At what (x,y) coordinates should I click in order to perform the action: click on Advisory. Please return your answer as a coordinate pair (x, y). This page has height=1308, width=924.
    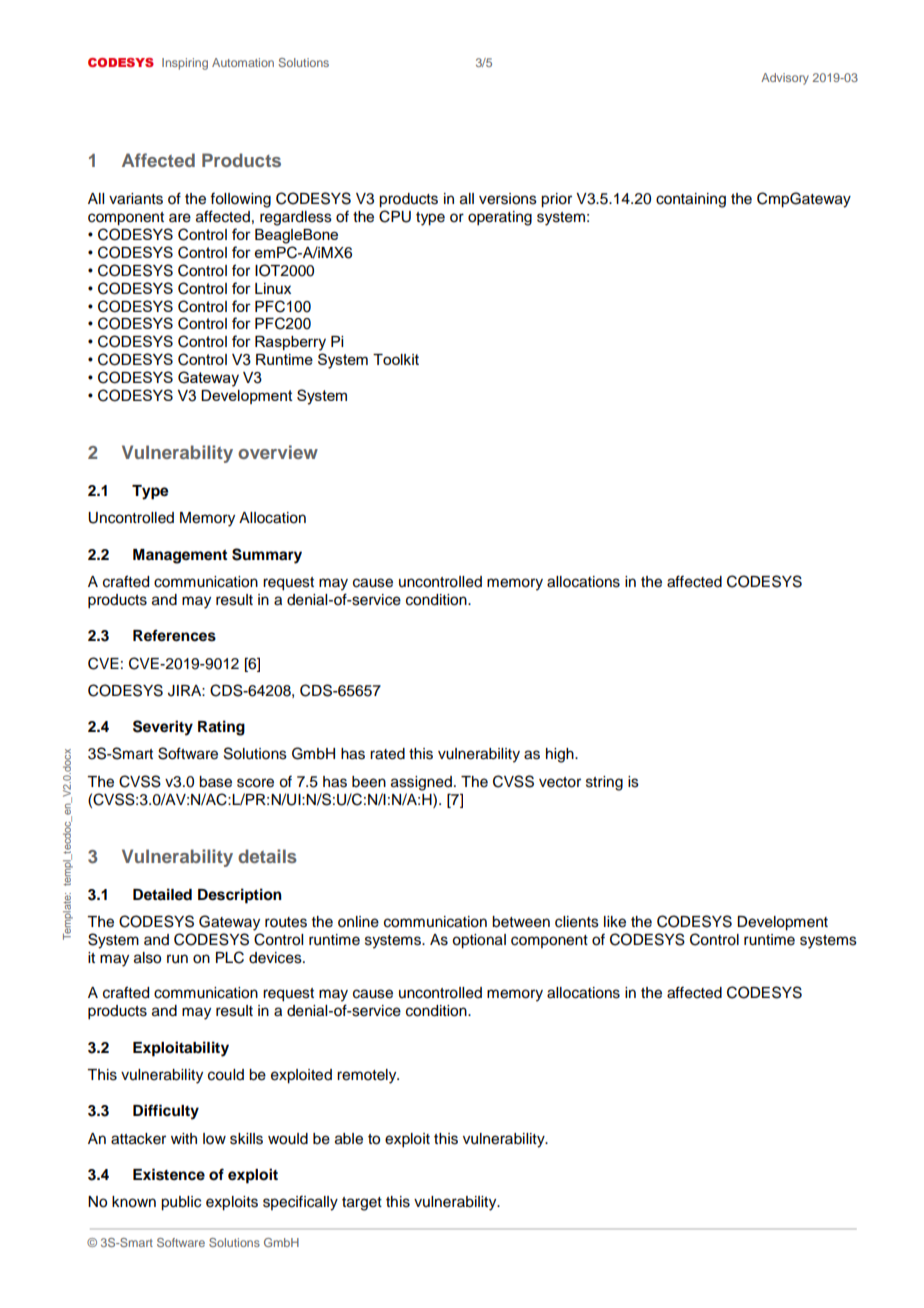
    Looking at the image, I should click on (785, 79).
